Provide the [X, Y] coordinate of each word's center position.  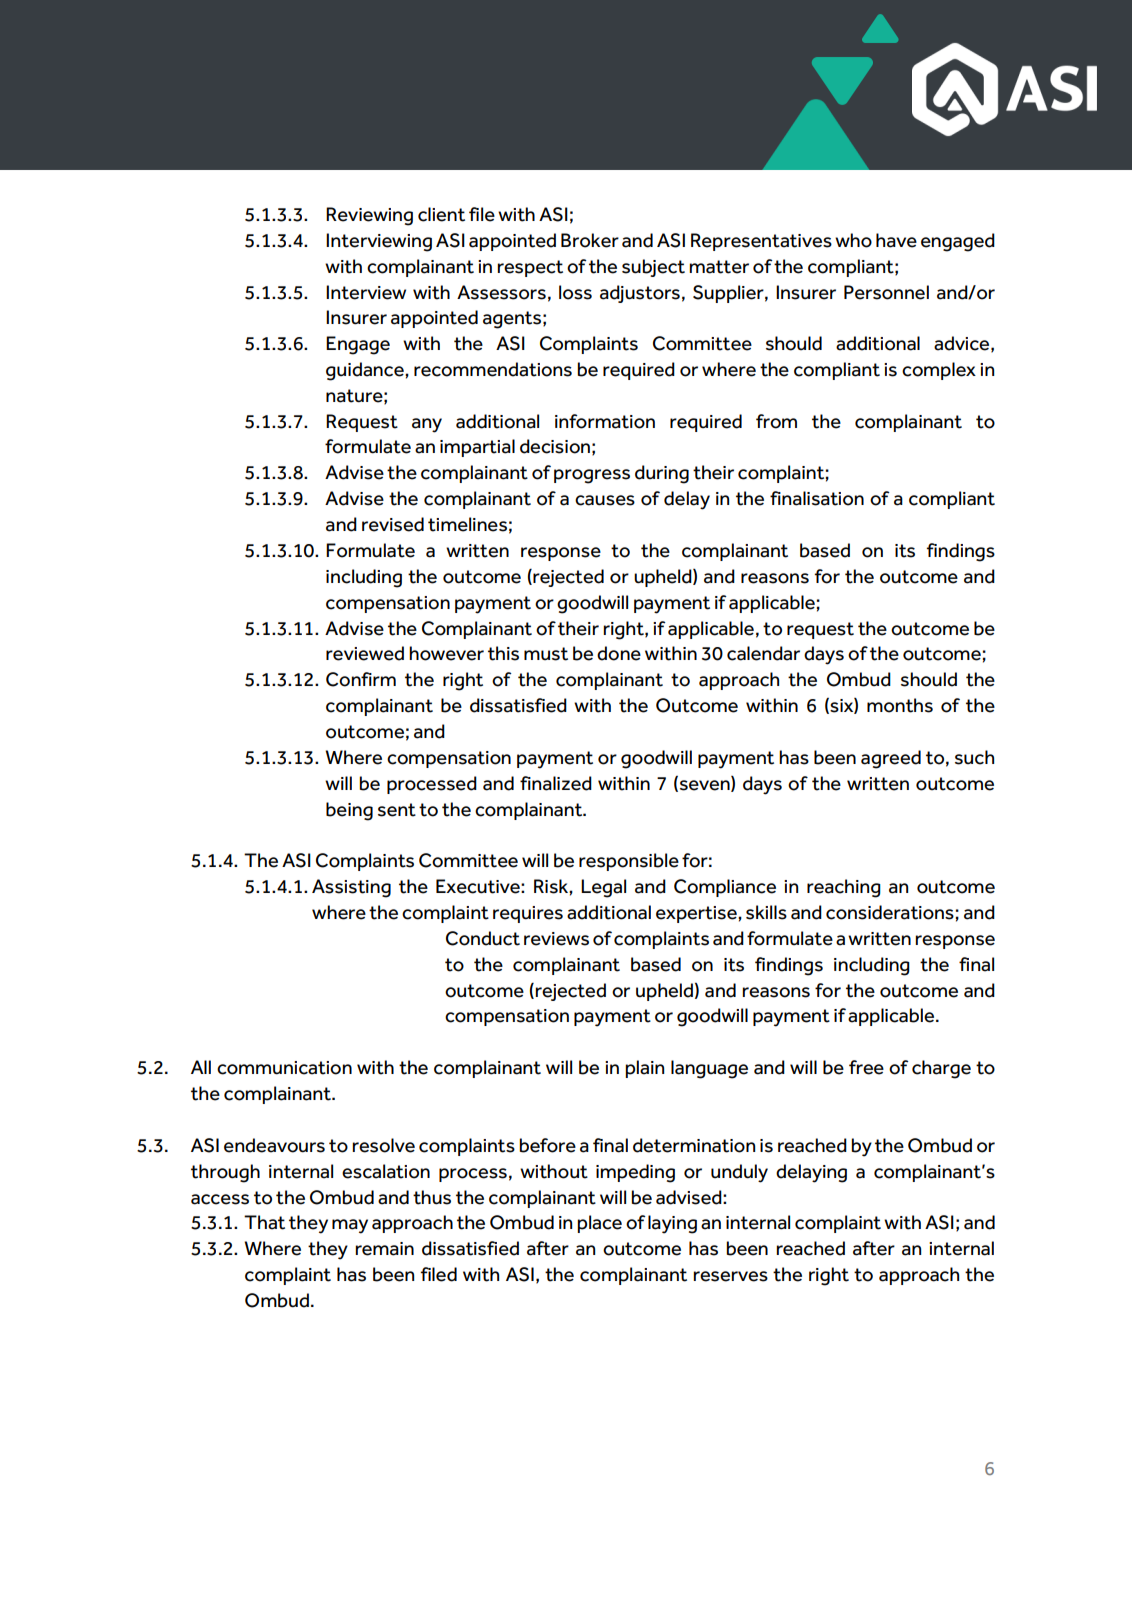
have [896, 240]
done [619, 653]
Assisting [351, 888]
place [599, 1224]
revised [393, 524]
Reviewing [369, 216]
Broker [590, 240]
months [900, 705]
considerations [890, 912]
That [264, 1222]
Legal [603, 888]
